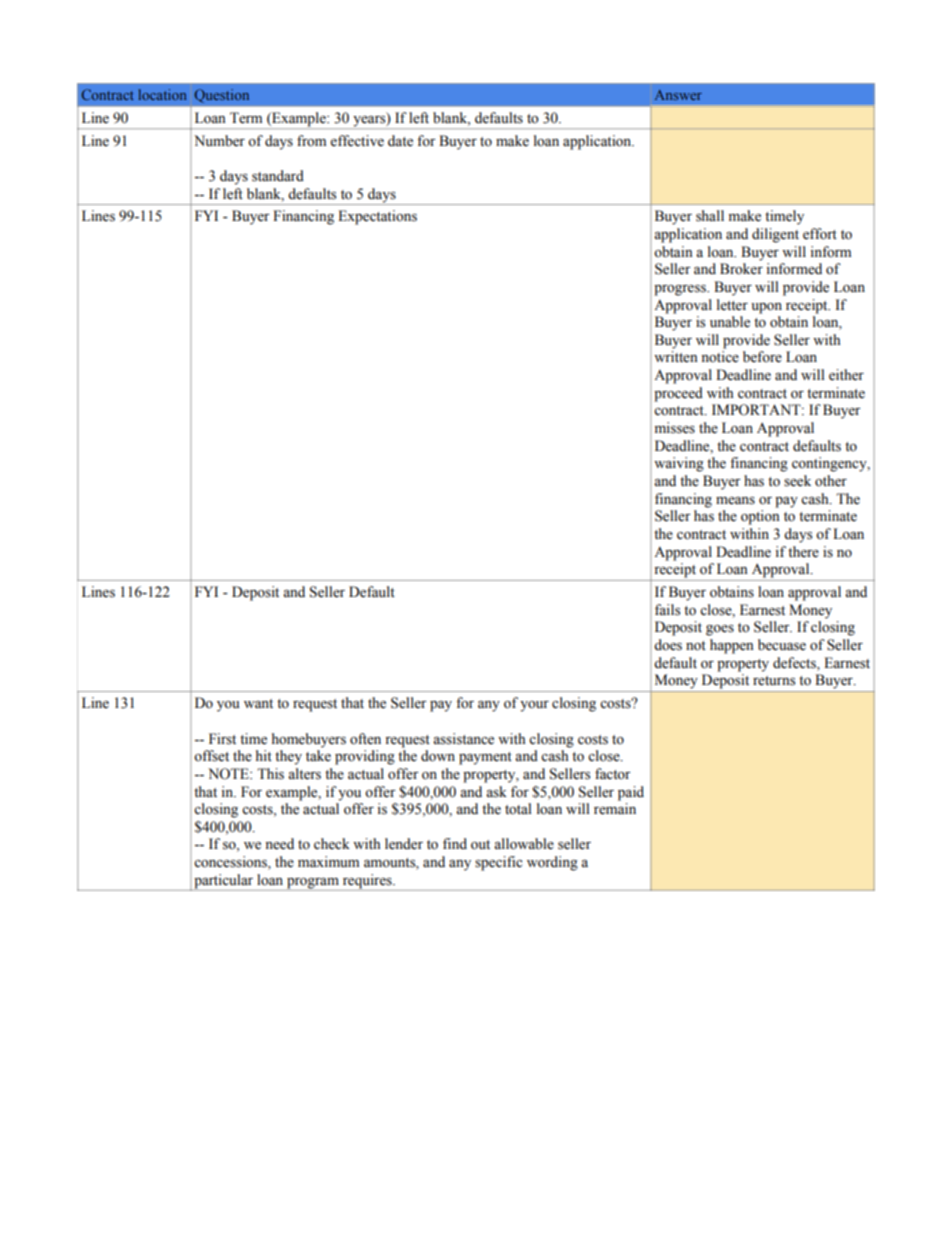 This page has height=1233, width=952. What do you see at coordinates (498, 863) in the page?
I see `specific` at bounding box center [498, 863].
